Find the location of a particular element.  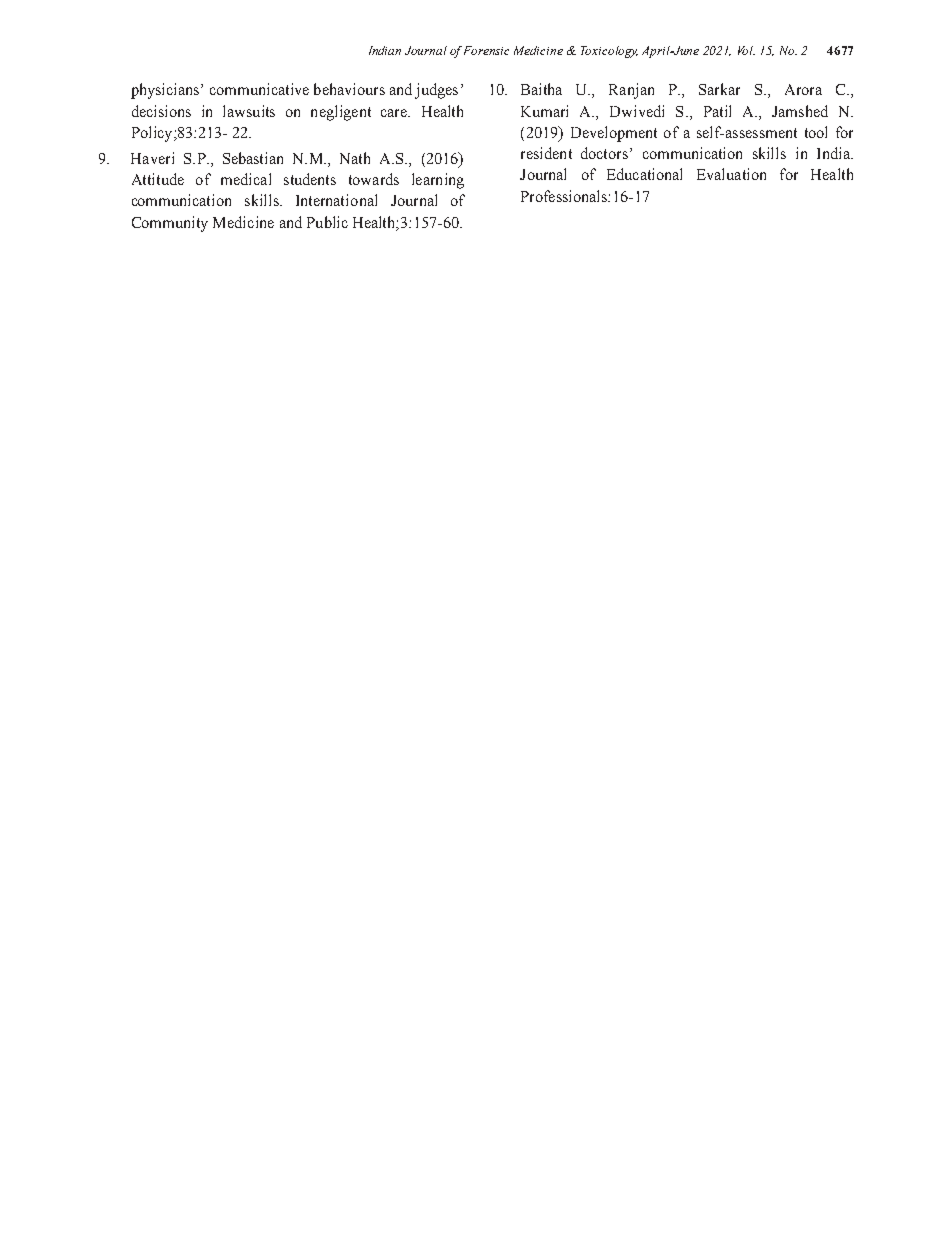

Evaluation is located at coordinates (731, 174).
